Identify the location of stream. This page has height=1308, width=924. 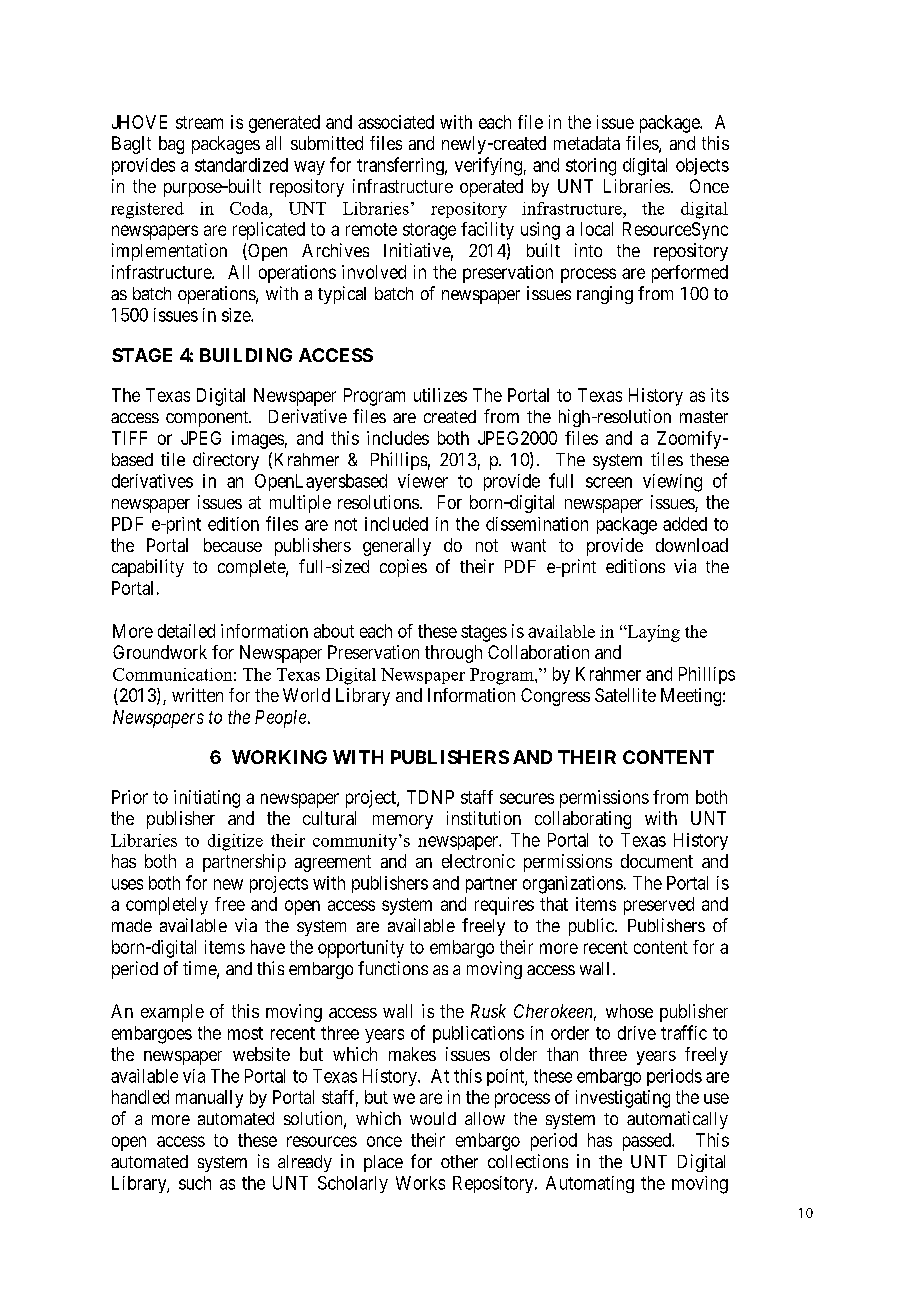
(199, 122).
